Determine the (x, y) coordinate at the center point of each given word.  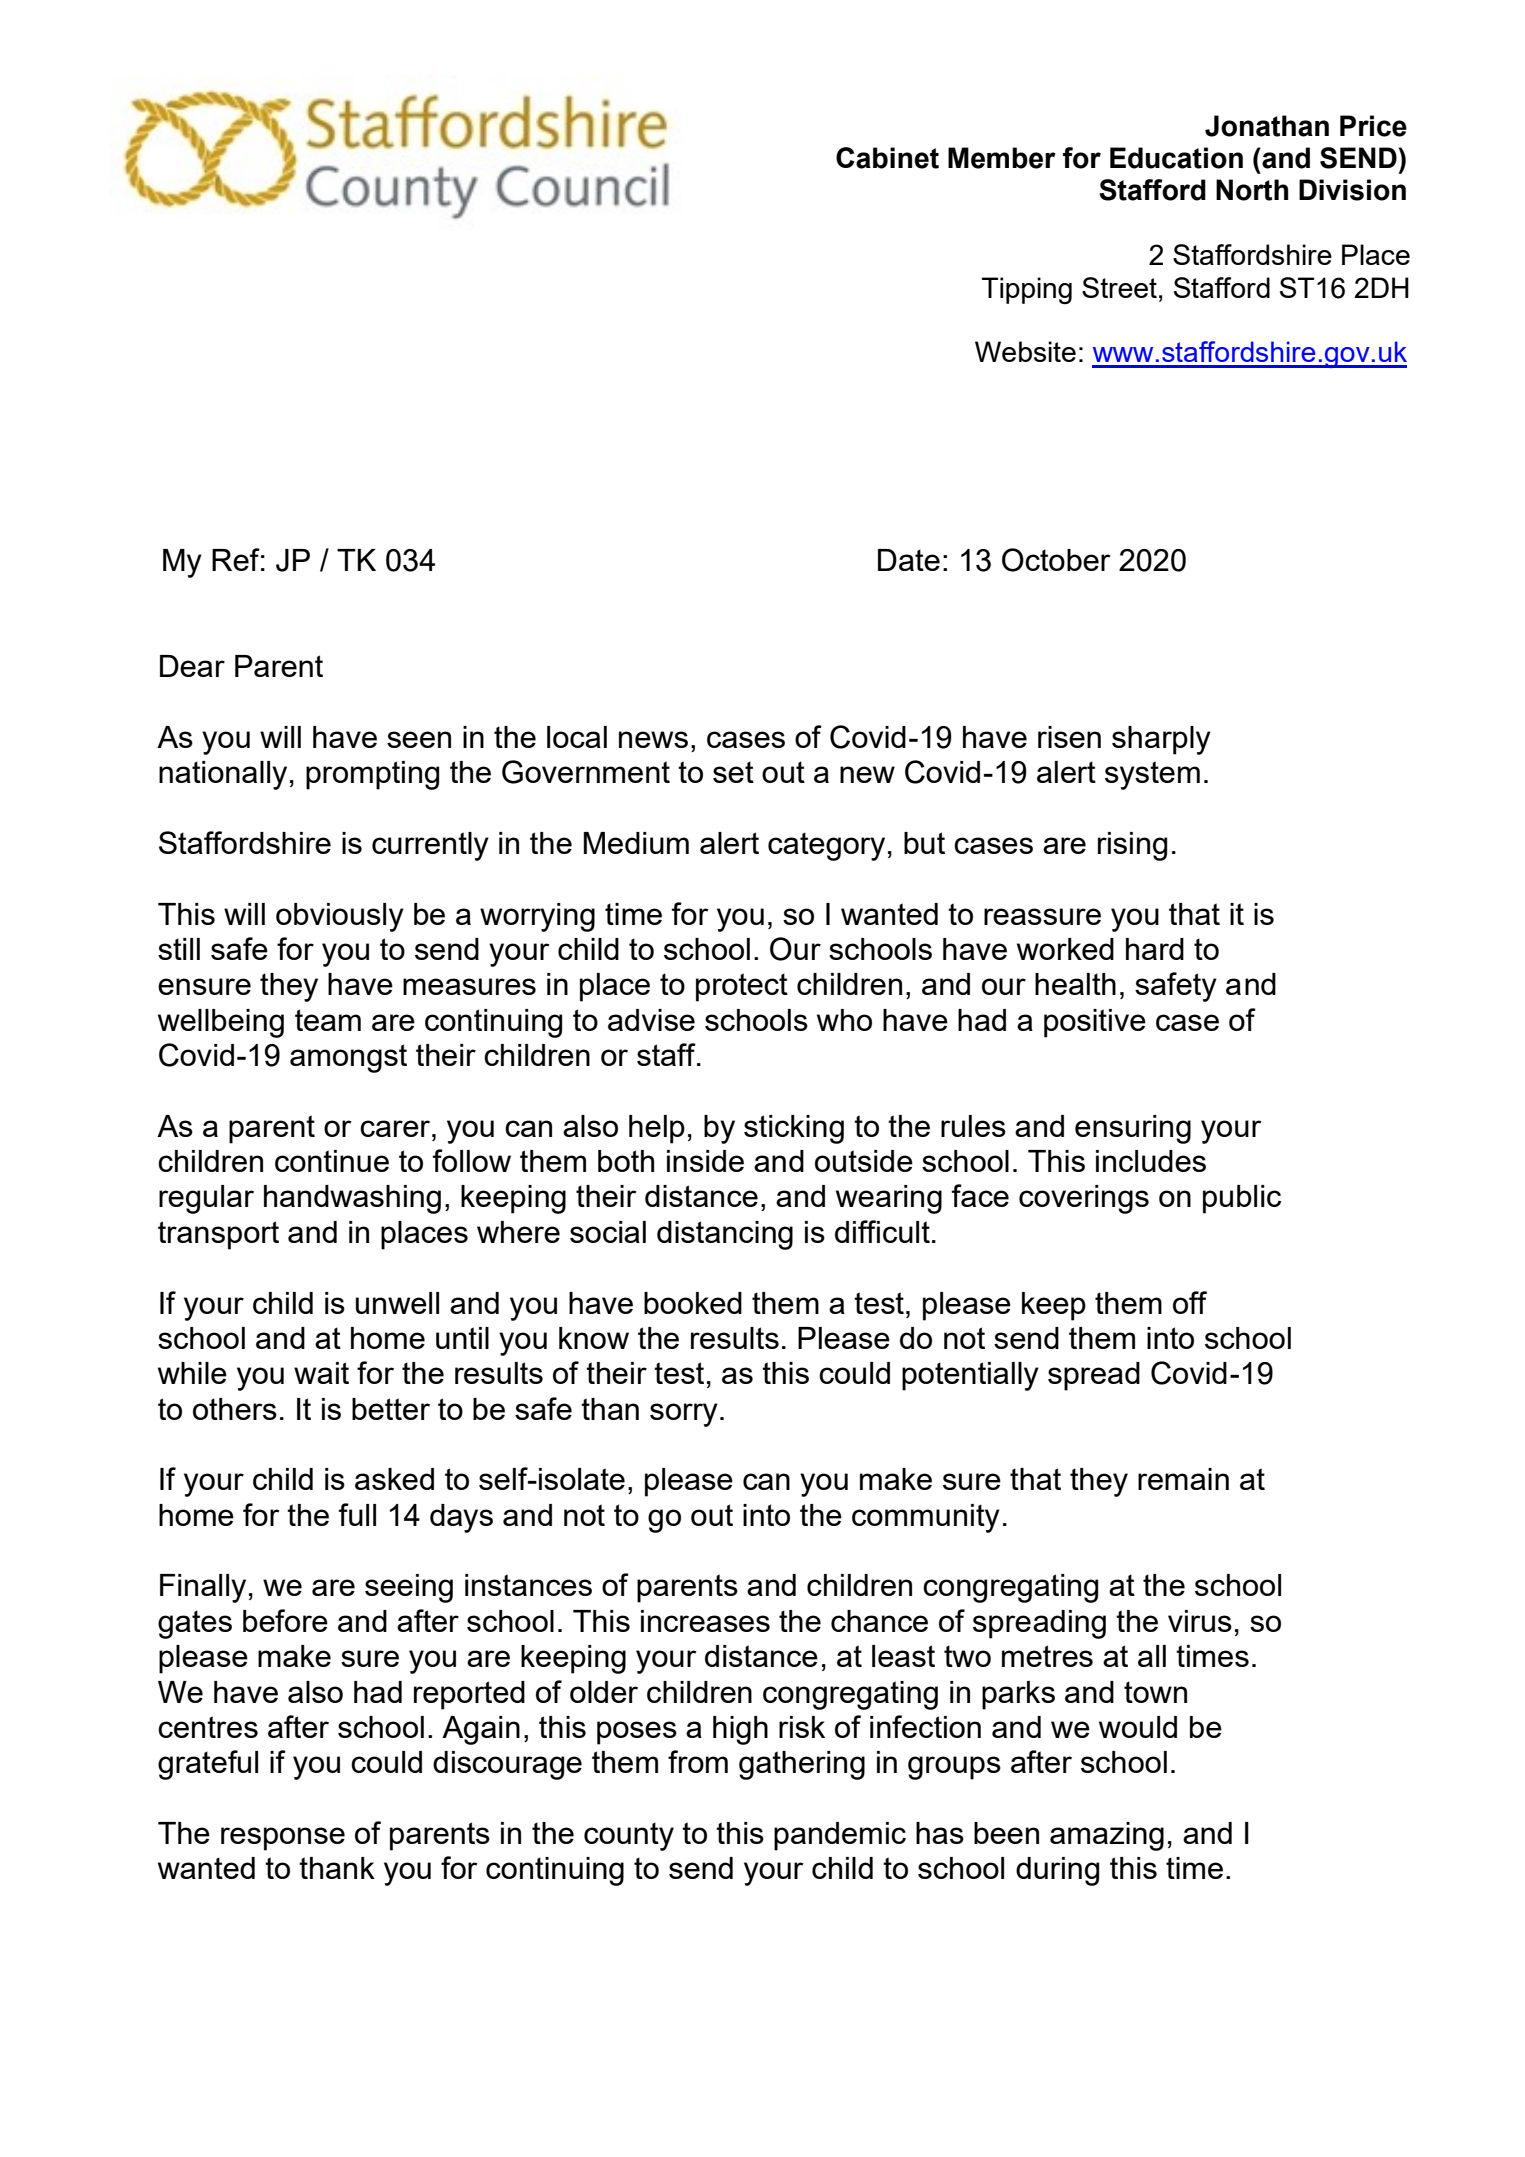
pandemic (840, 1836)
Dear (192, 666)
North (1252, 190)
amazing (1107, 1836)
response (283, 1839)
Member (1002, 158)
